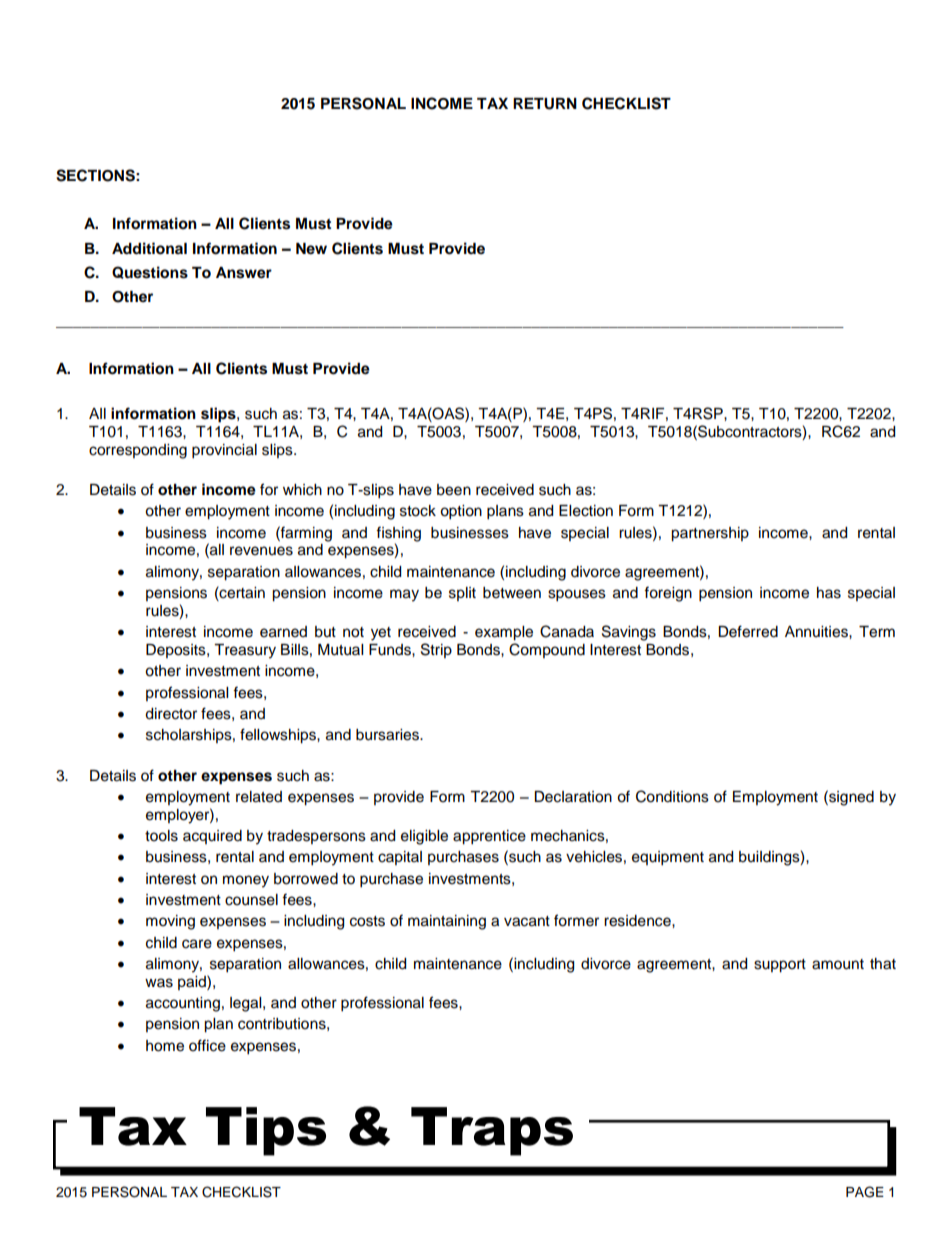 The image size is (952, 1233). I want to click on example, so click(504, 633).
